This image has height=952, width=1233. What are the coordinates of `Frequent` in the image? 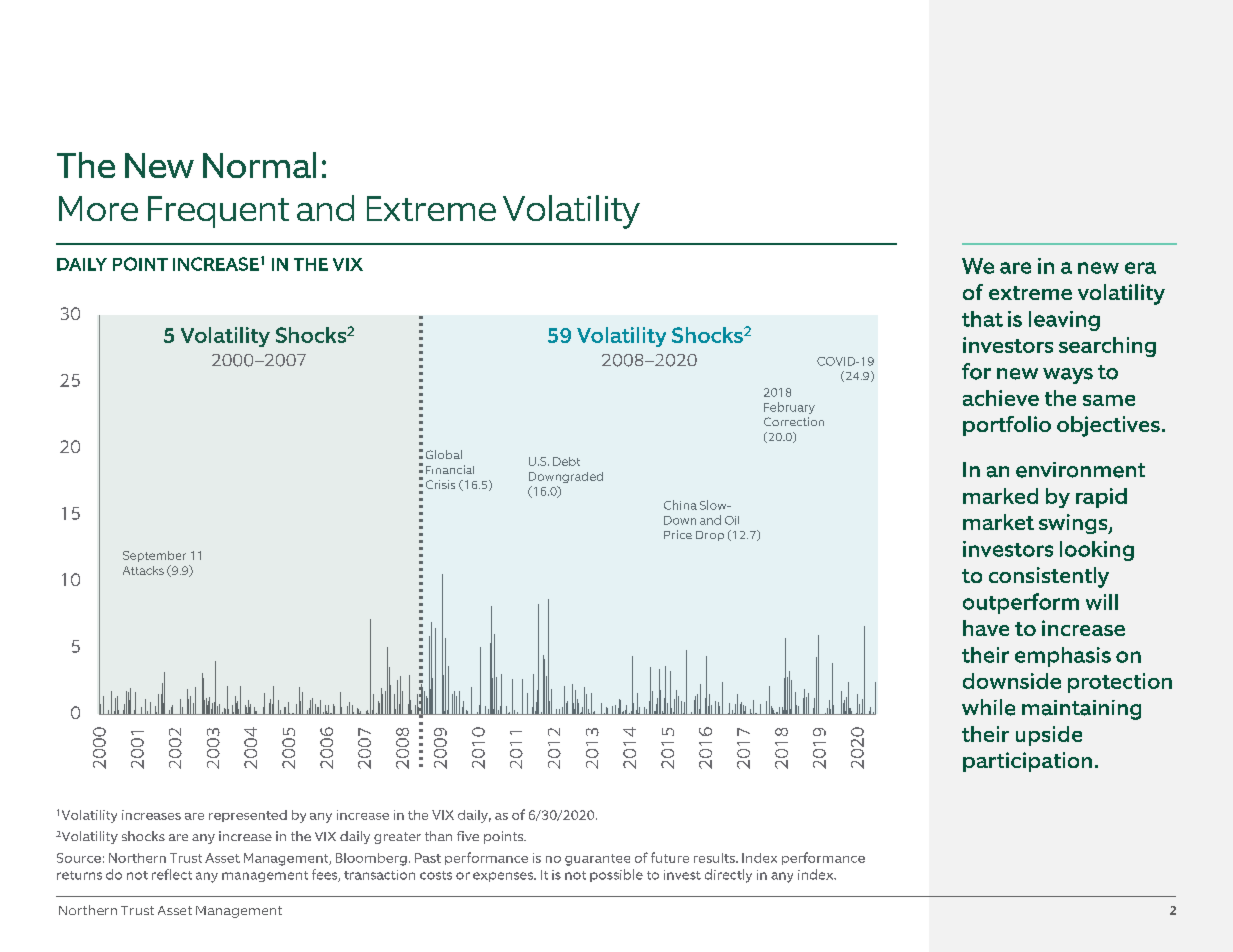 It's located at (218, 212).
